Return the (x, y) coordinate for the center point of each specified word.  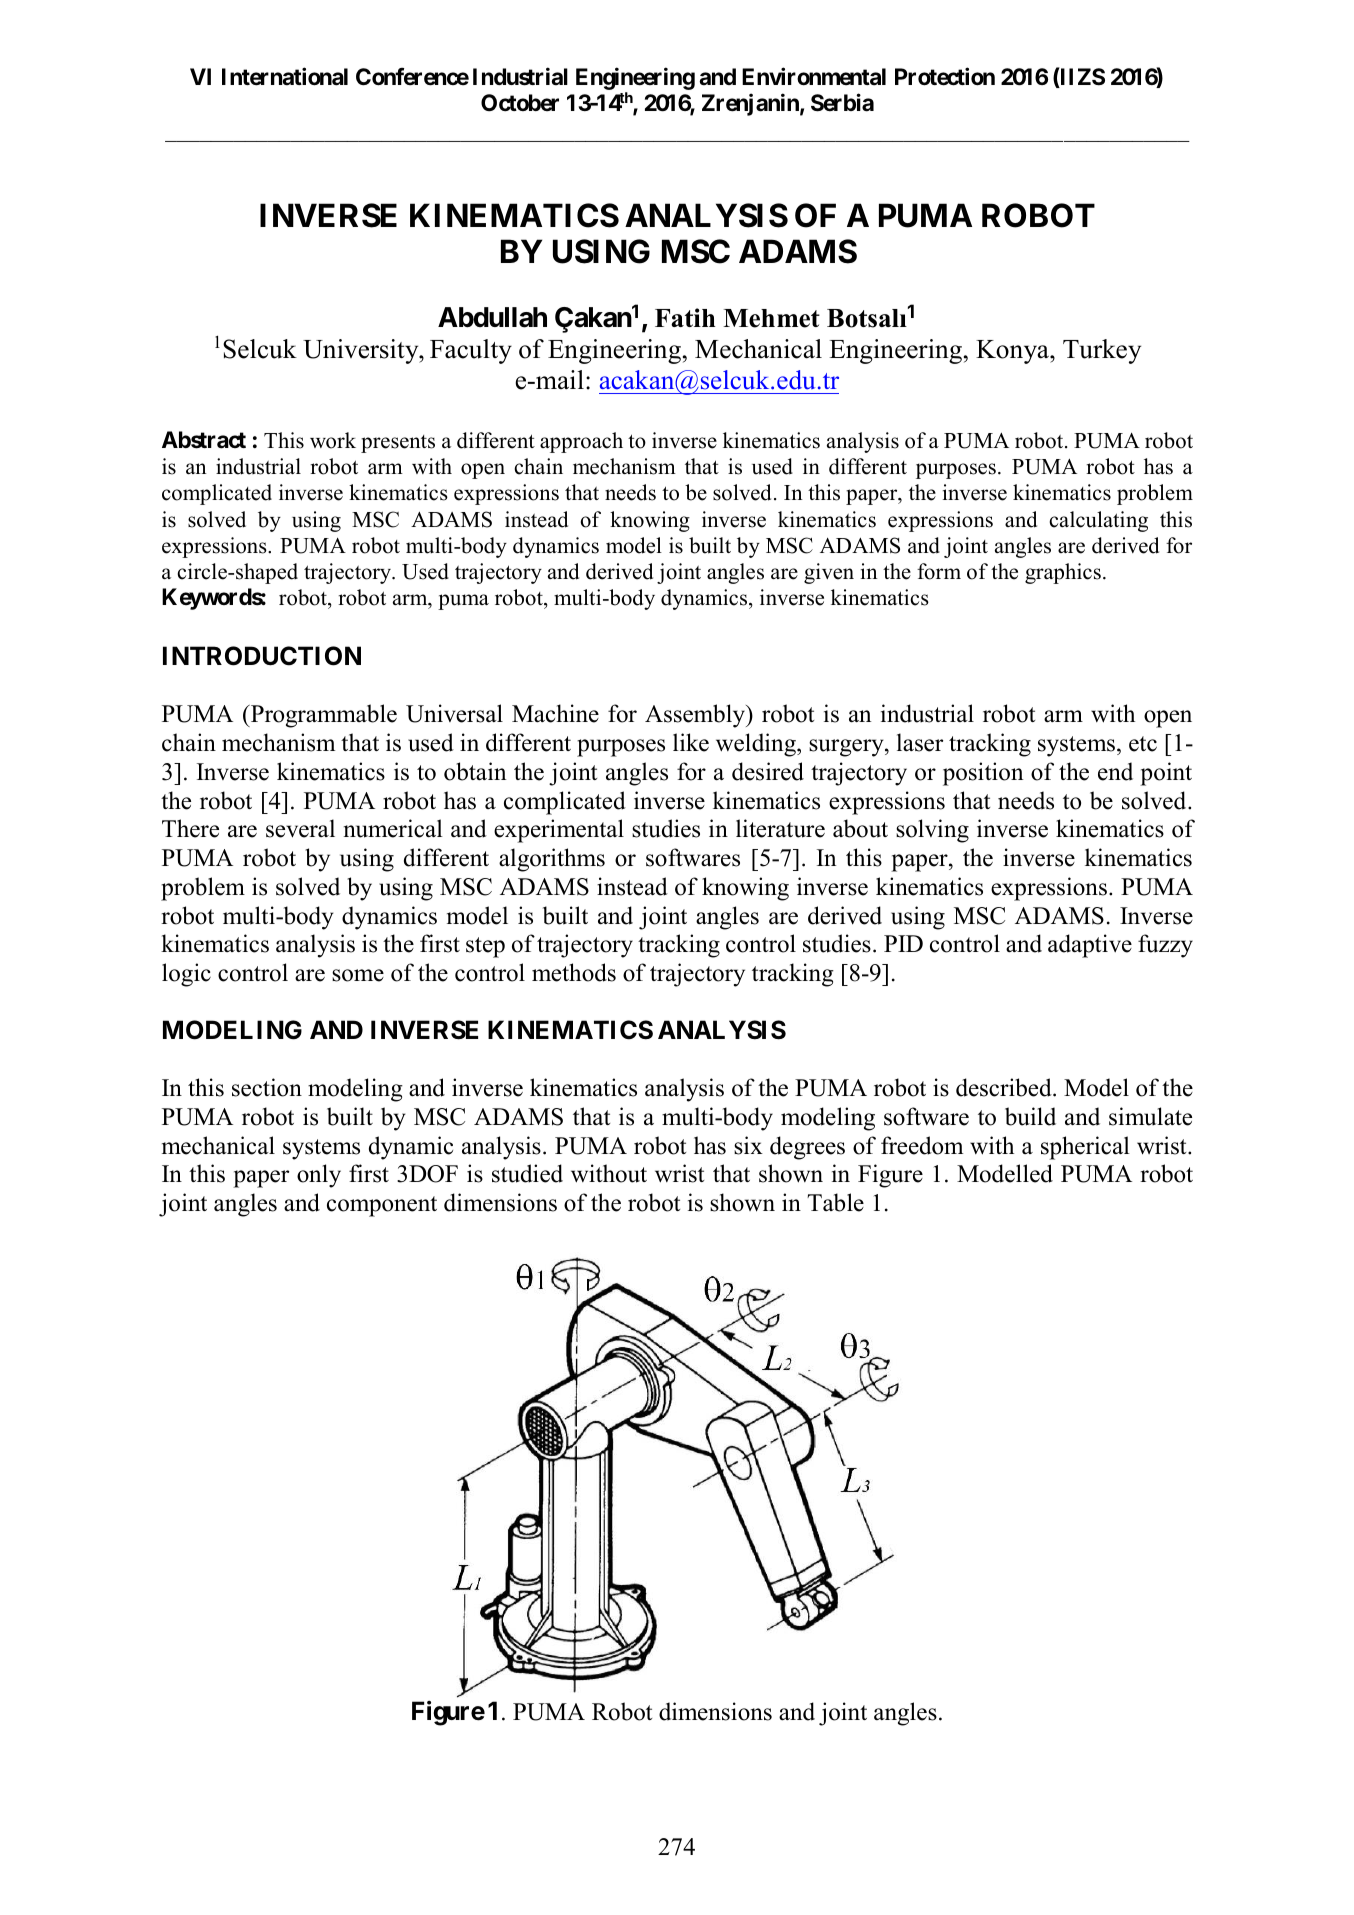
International (285, 76)
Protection (945, 76)
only (319, 1176)
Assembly (696, 716)
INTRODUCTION (262, 656)
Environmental (814, 76)
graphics (1063, 573)
